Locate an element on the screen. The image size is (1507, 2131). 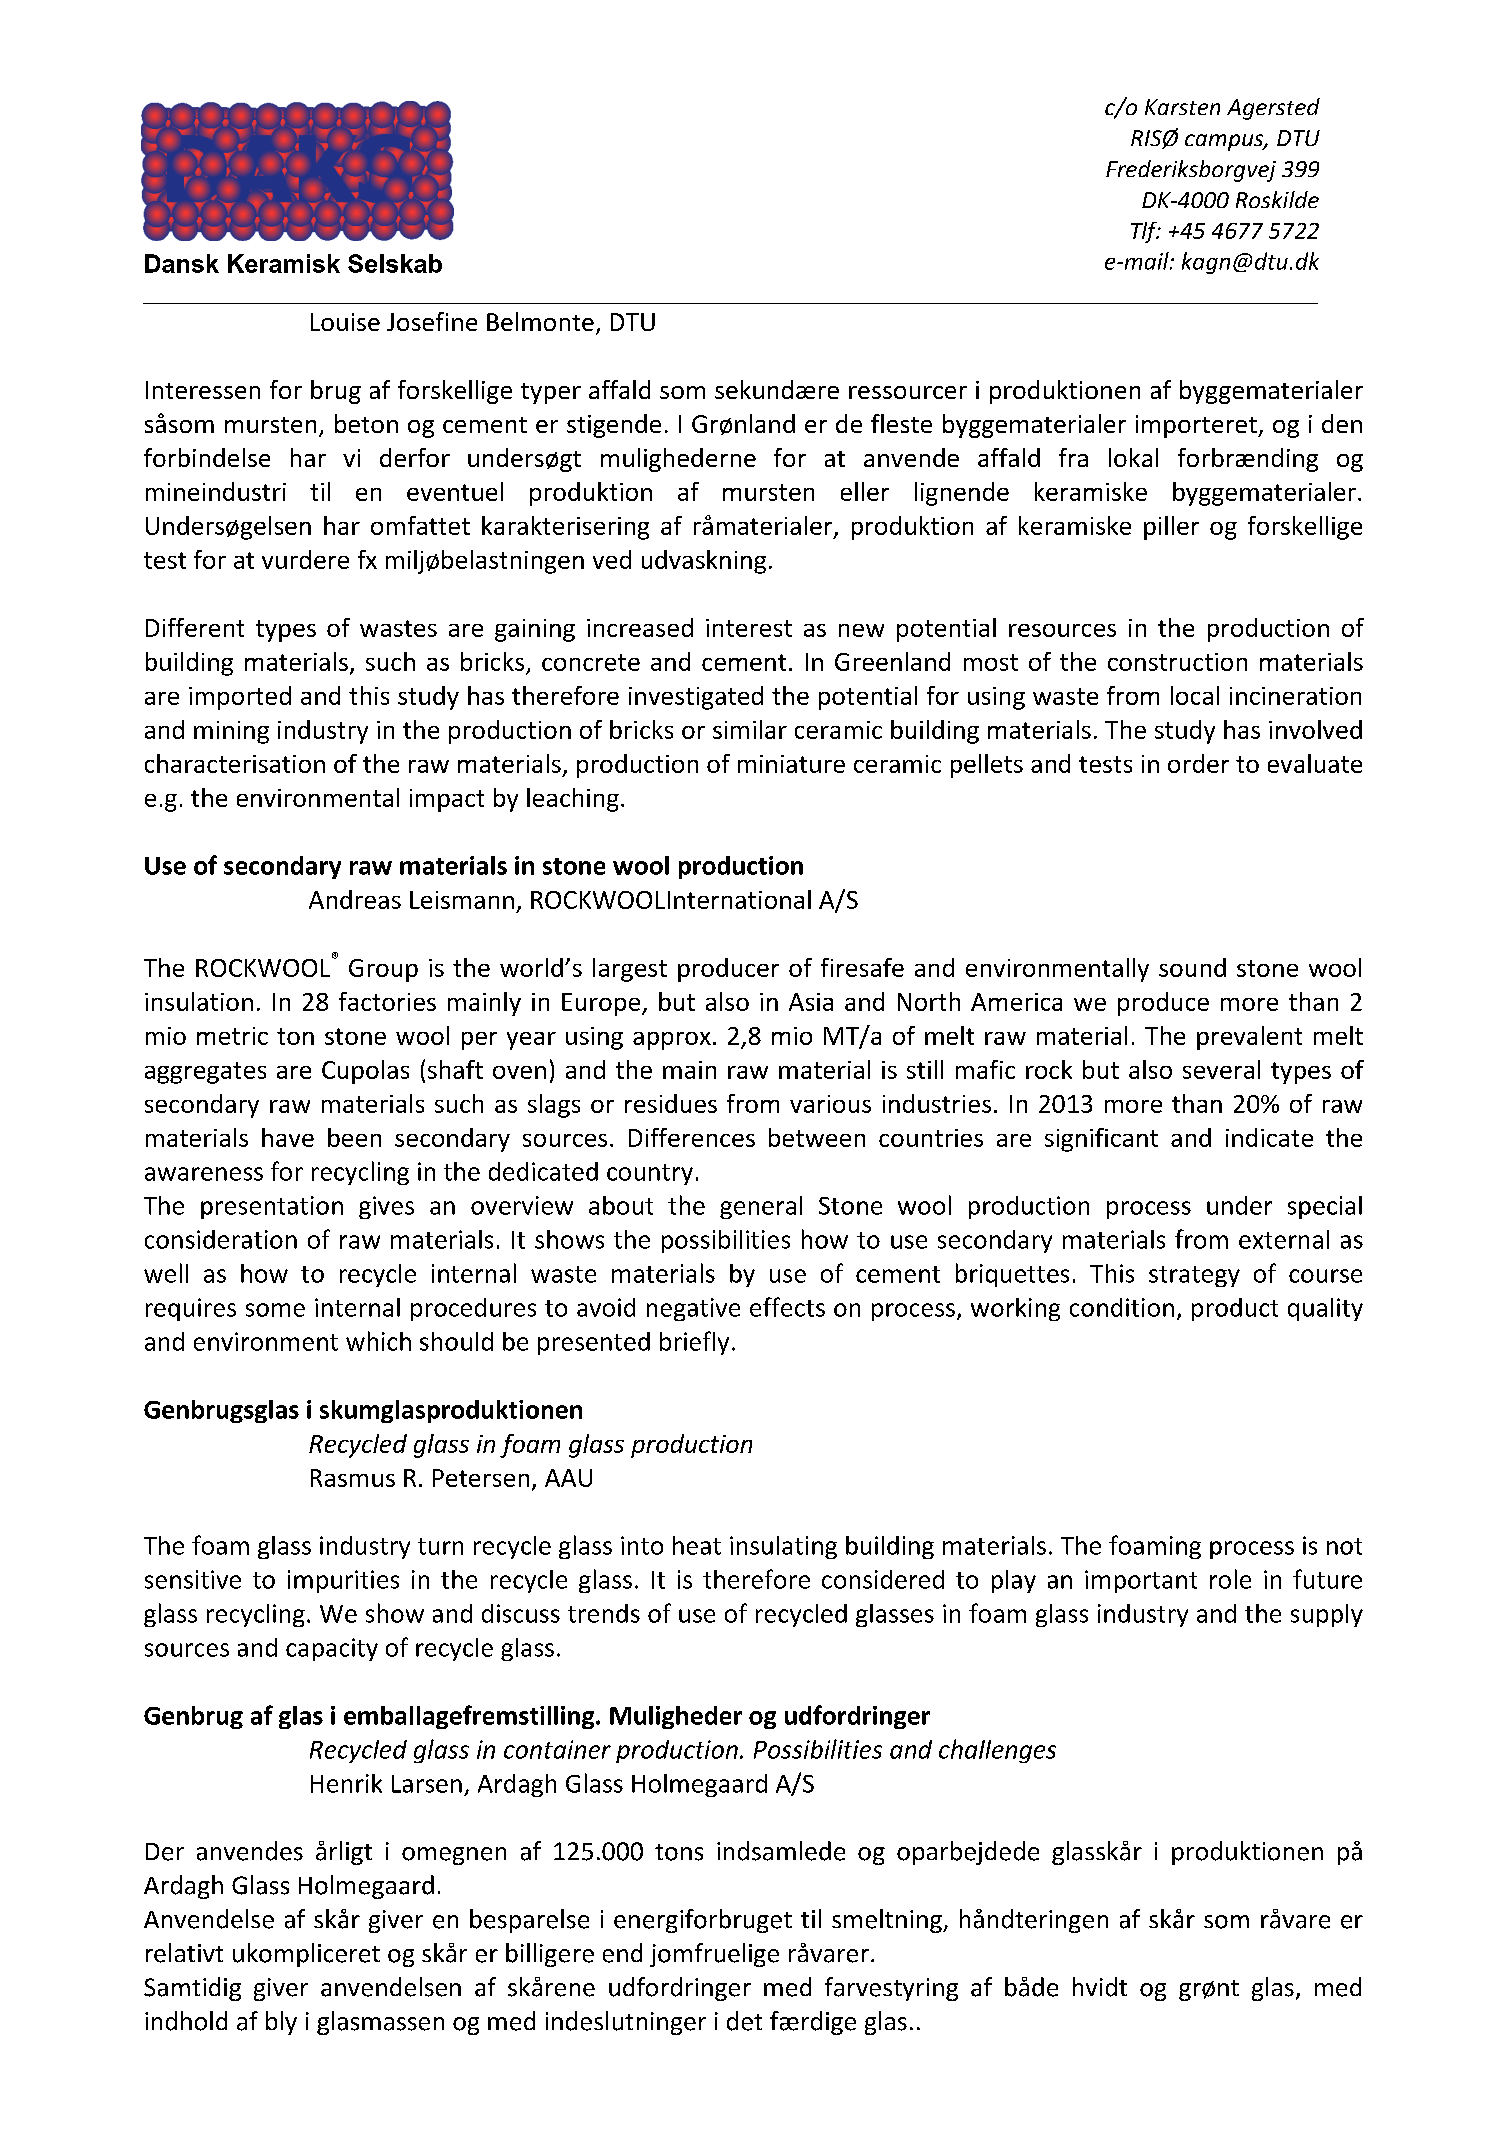
some is located at coordinates (275, 1310).
